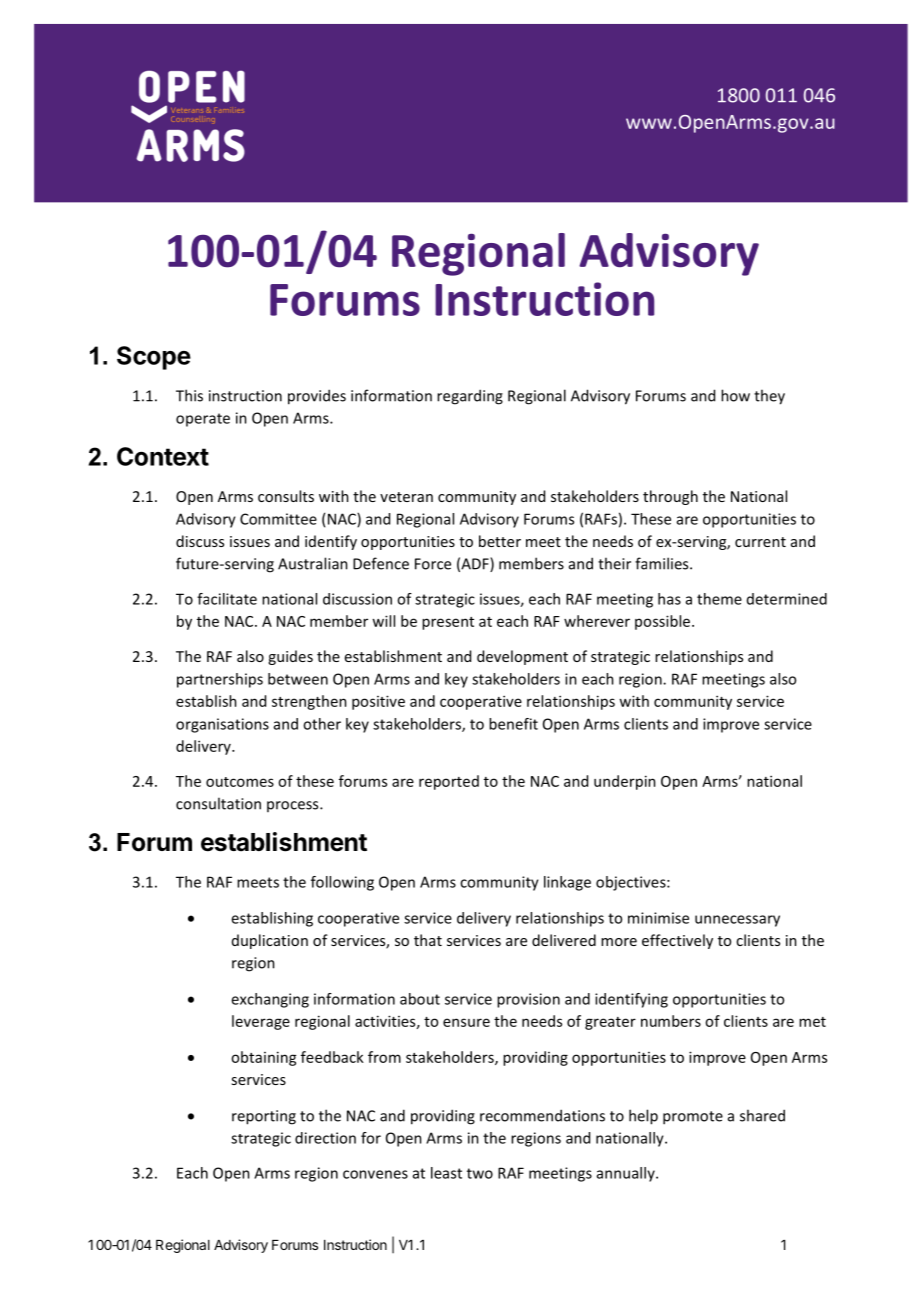 The height and width of the screenshot is (1308, 924). I want to click on Committee, so click(278, 519).
